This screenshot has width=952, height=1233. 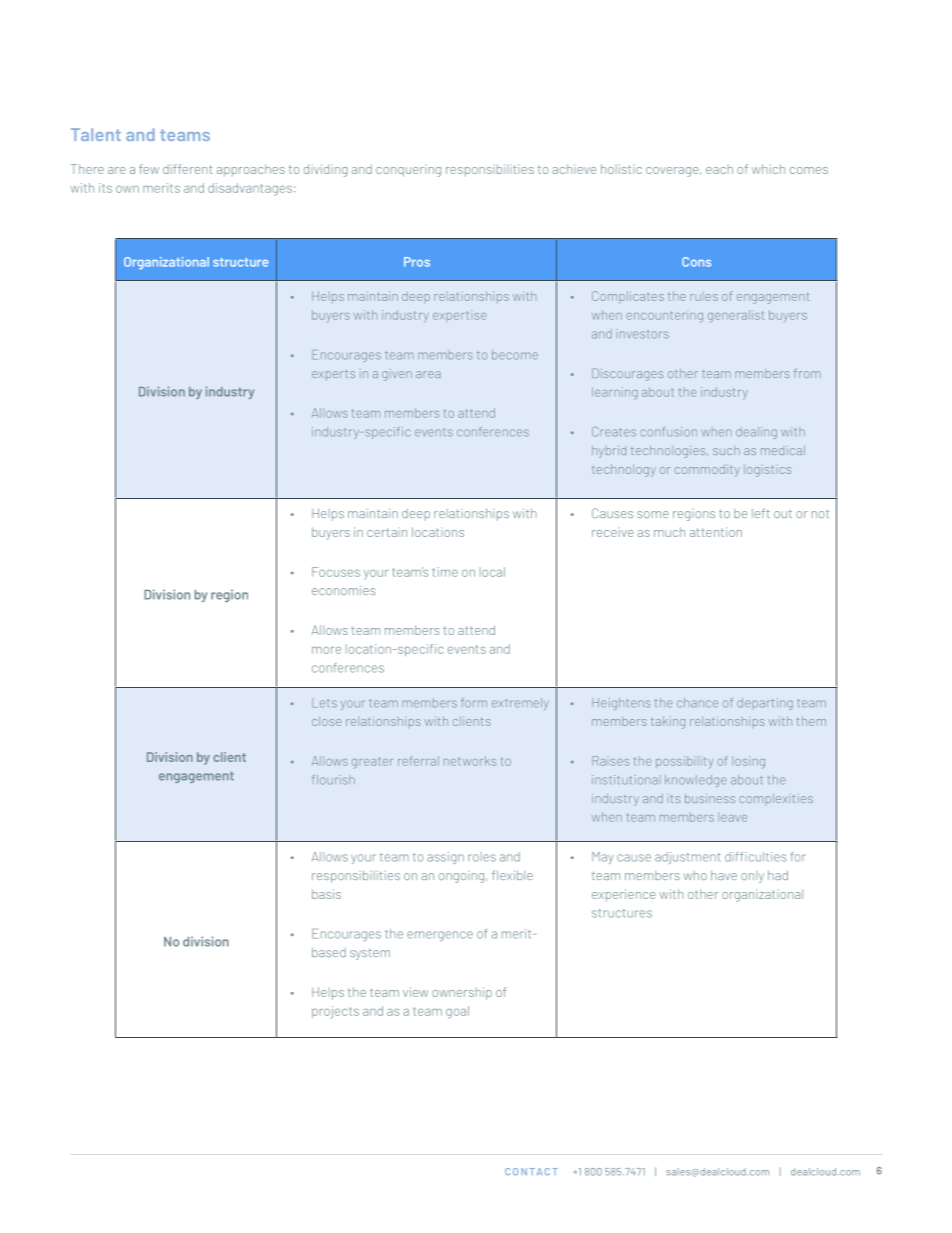 I want to click on projects, so click(x=335, y=1012).
